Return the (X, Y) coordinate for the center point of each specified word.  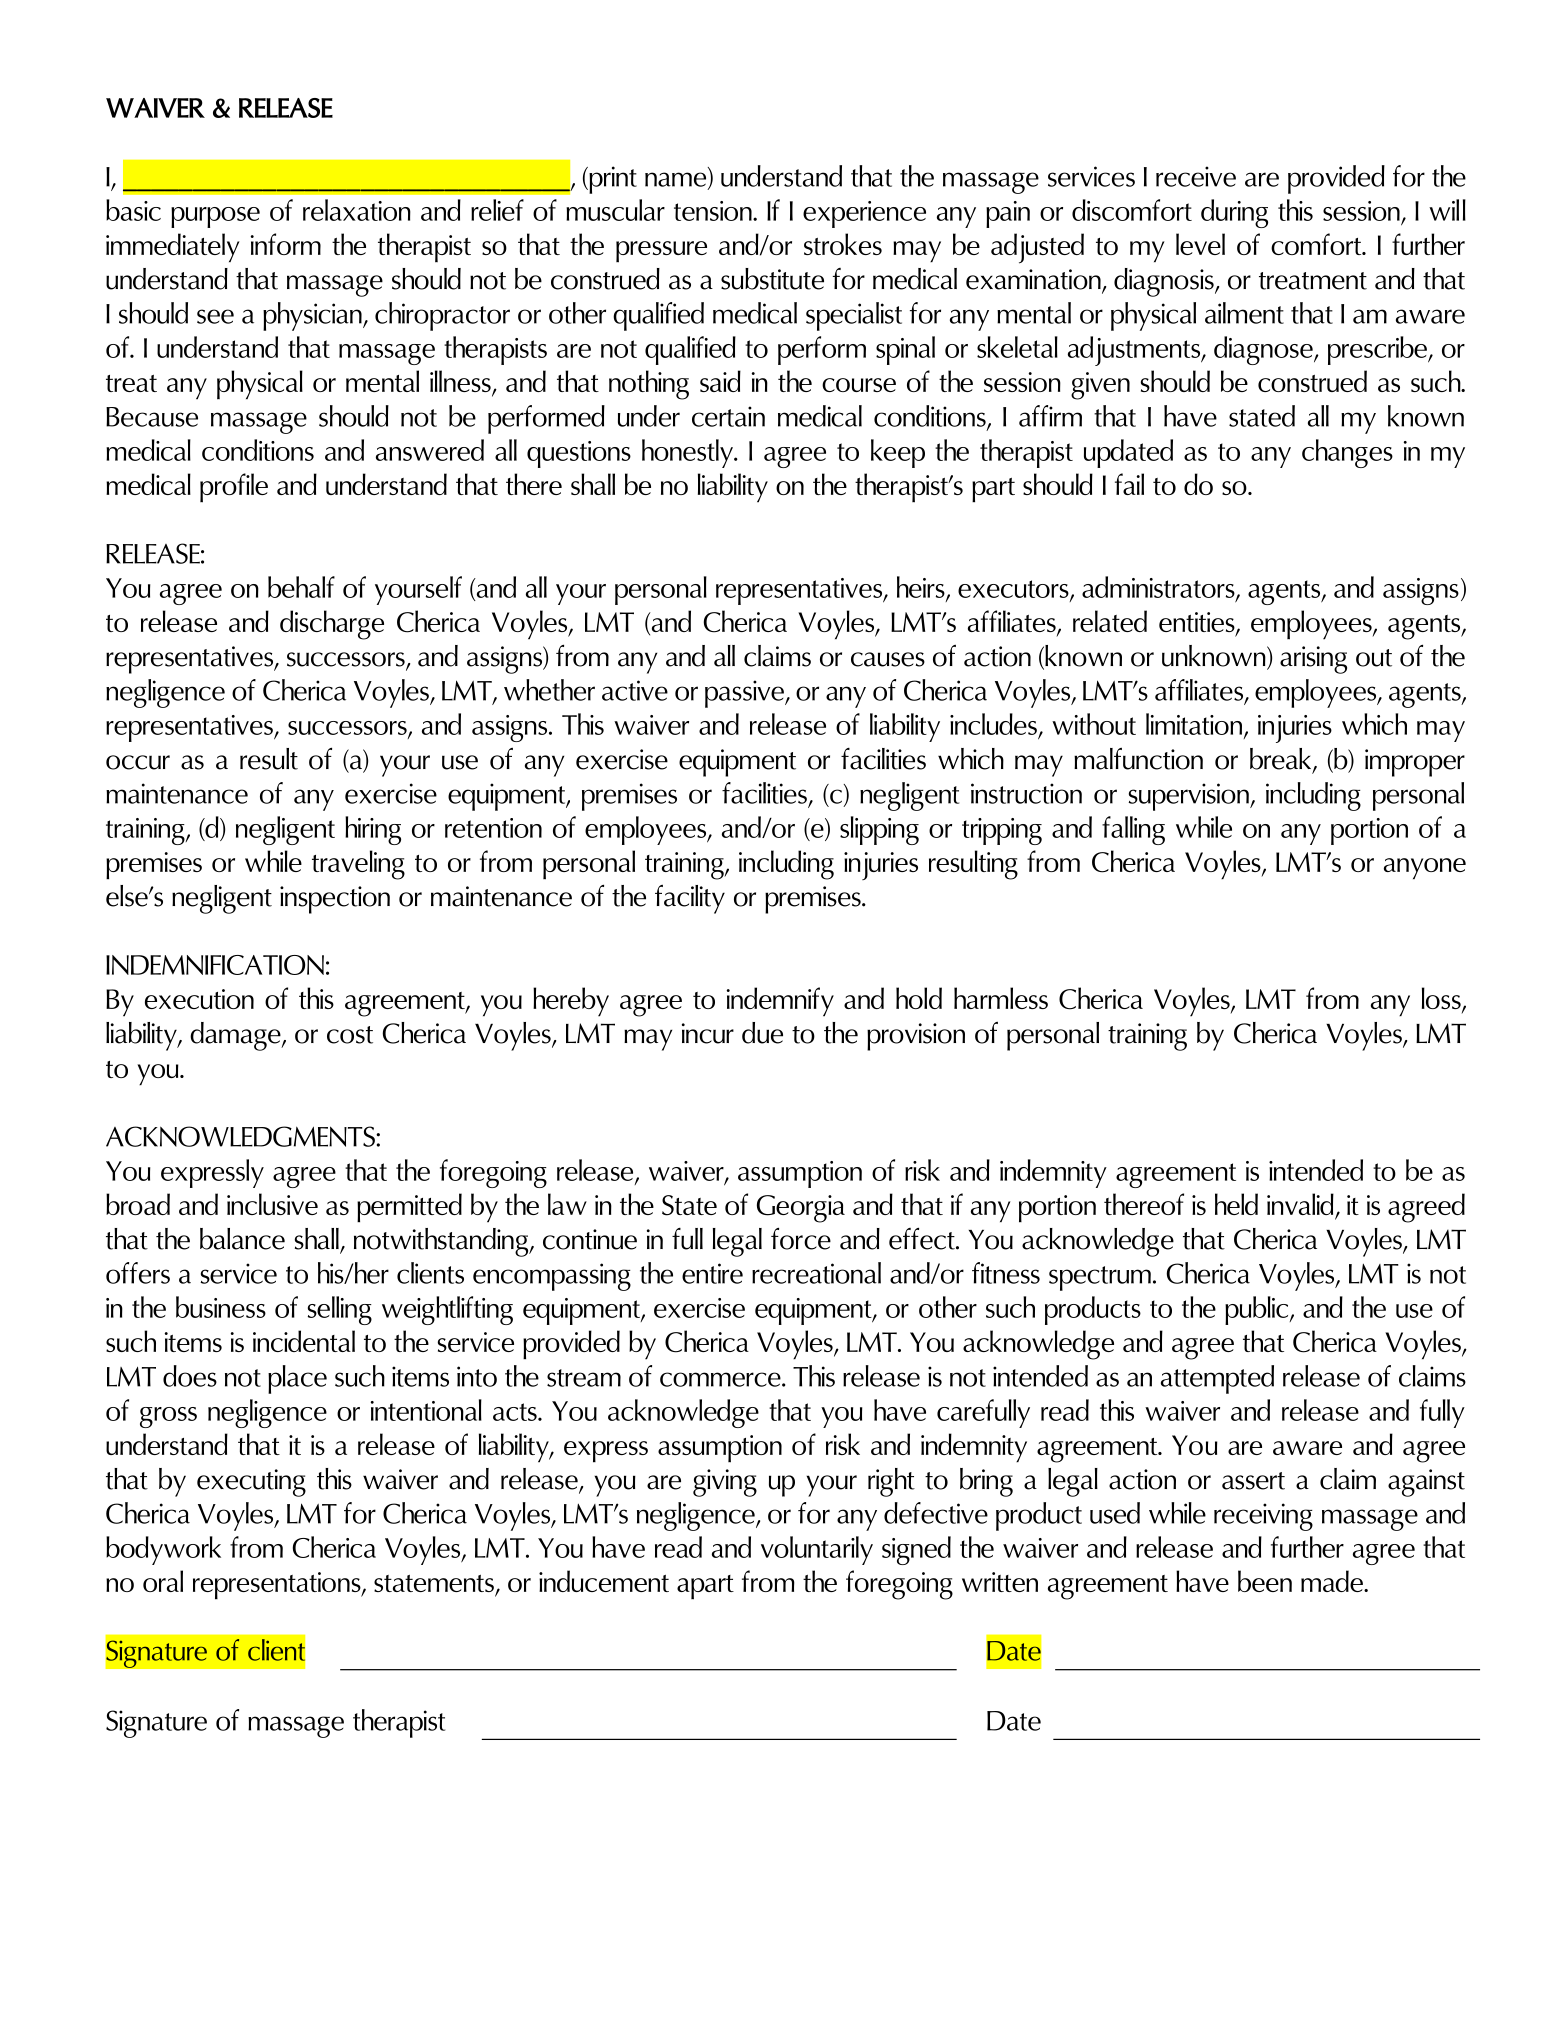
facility (690, 899)
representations (278, 1586)
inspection (335, 900)
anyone (1425, 868)
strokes (843, 244)
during (1234, 213)
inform (286, 244)
